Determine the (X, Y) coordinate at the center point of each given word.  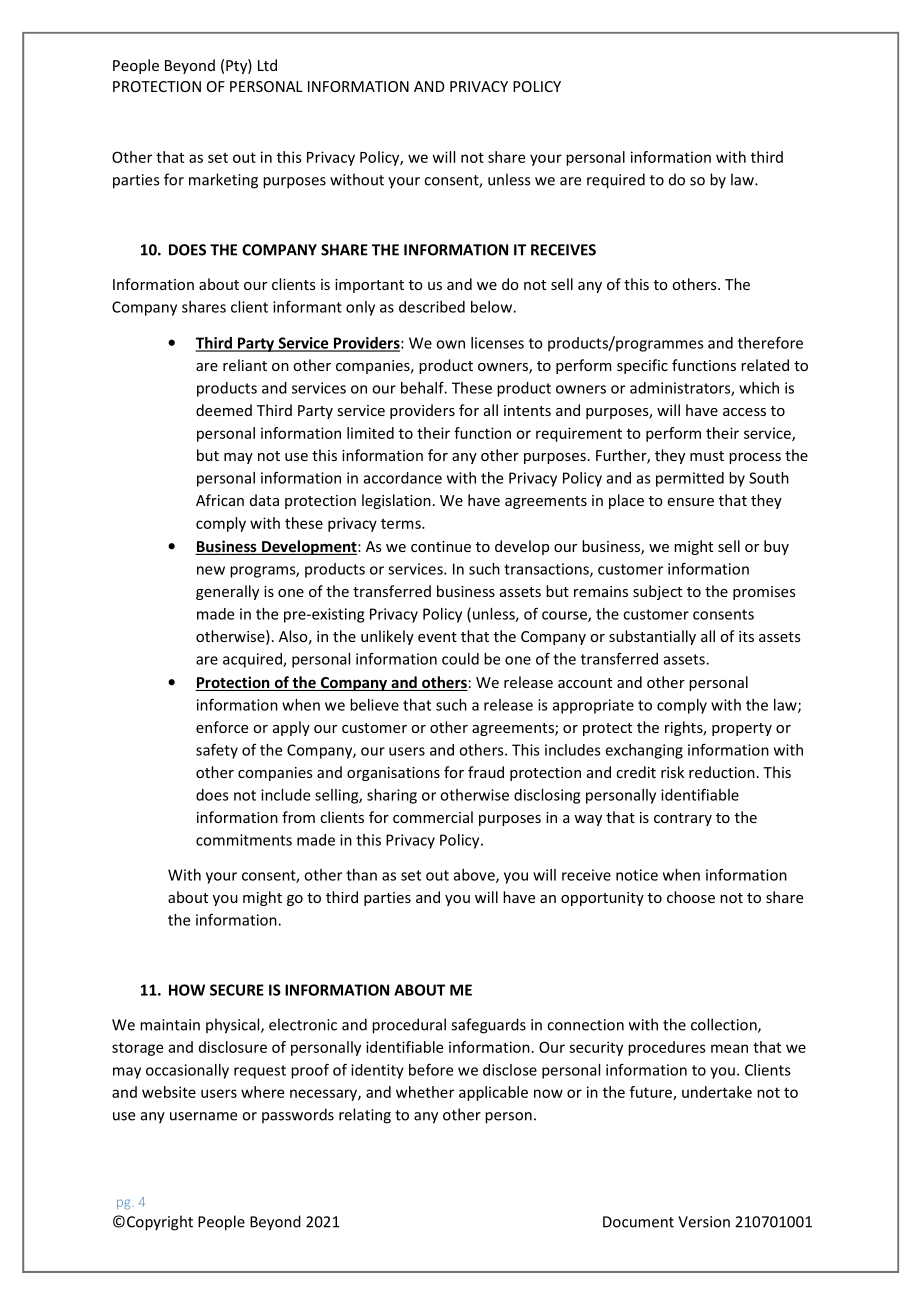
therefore (770, 342)
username (203, 1116)
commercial (433, 817)
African (220, 500)
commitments (244, 840)
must (707, 456)
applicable (493, 1093)
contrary (683, 819)
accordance (403, 478)
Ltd (267, 65)
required (616, 181)
